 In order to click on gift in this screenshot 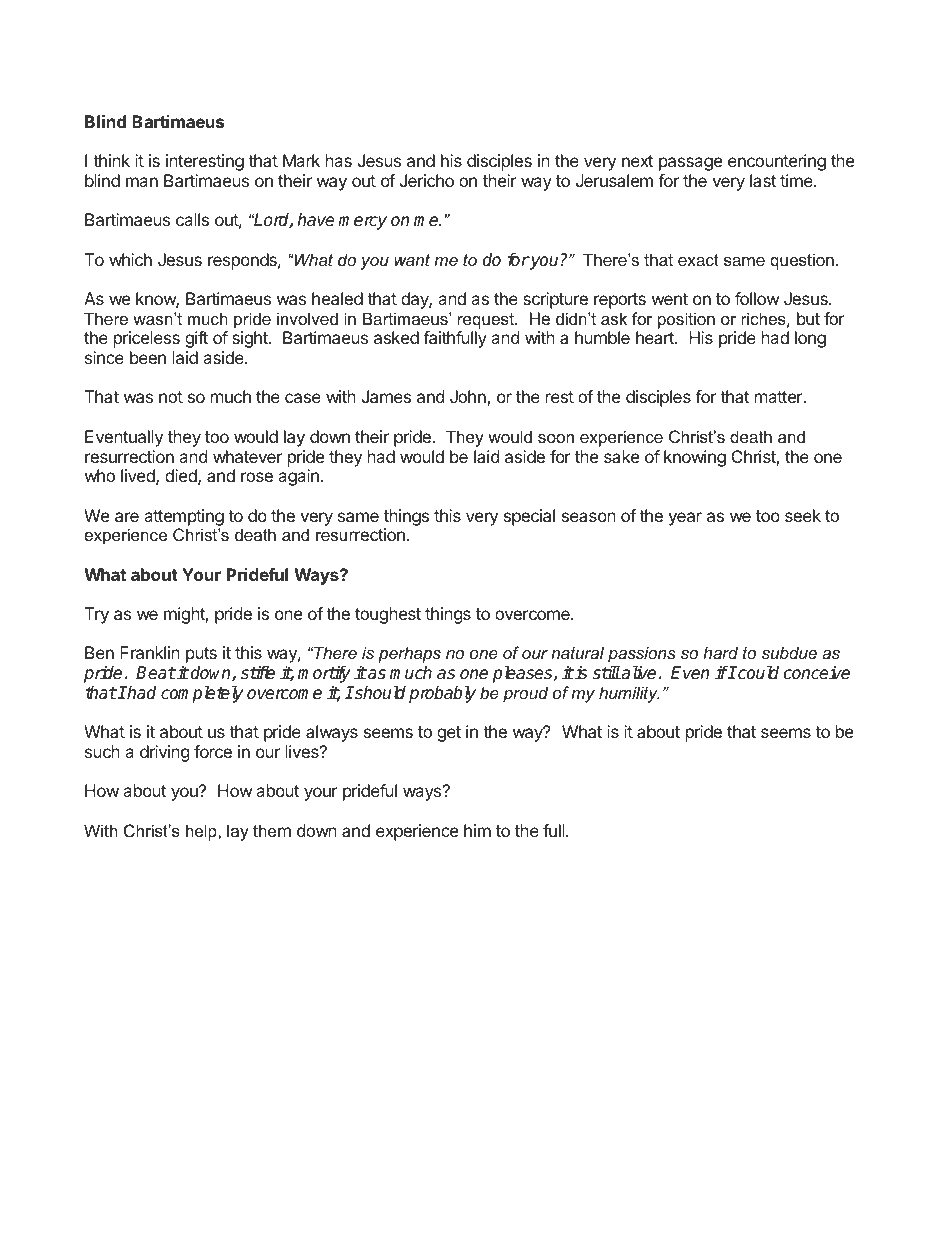, I will do `click(196, 339)`.
